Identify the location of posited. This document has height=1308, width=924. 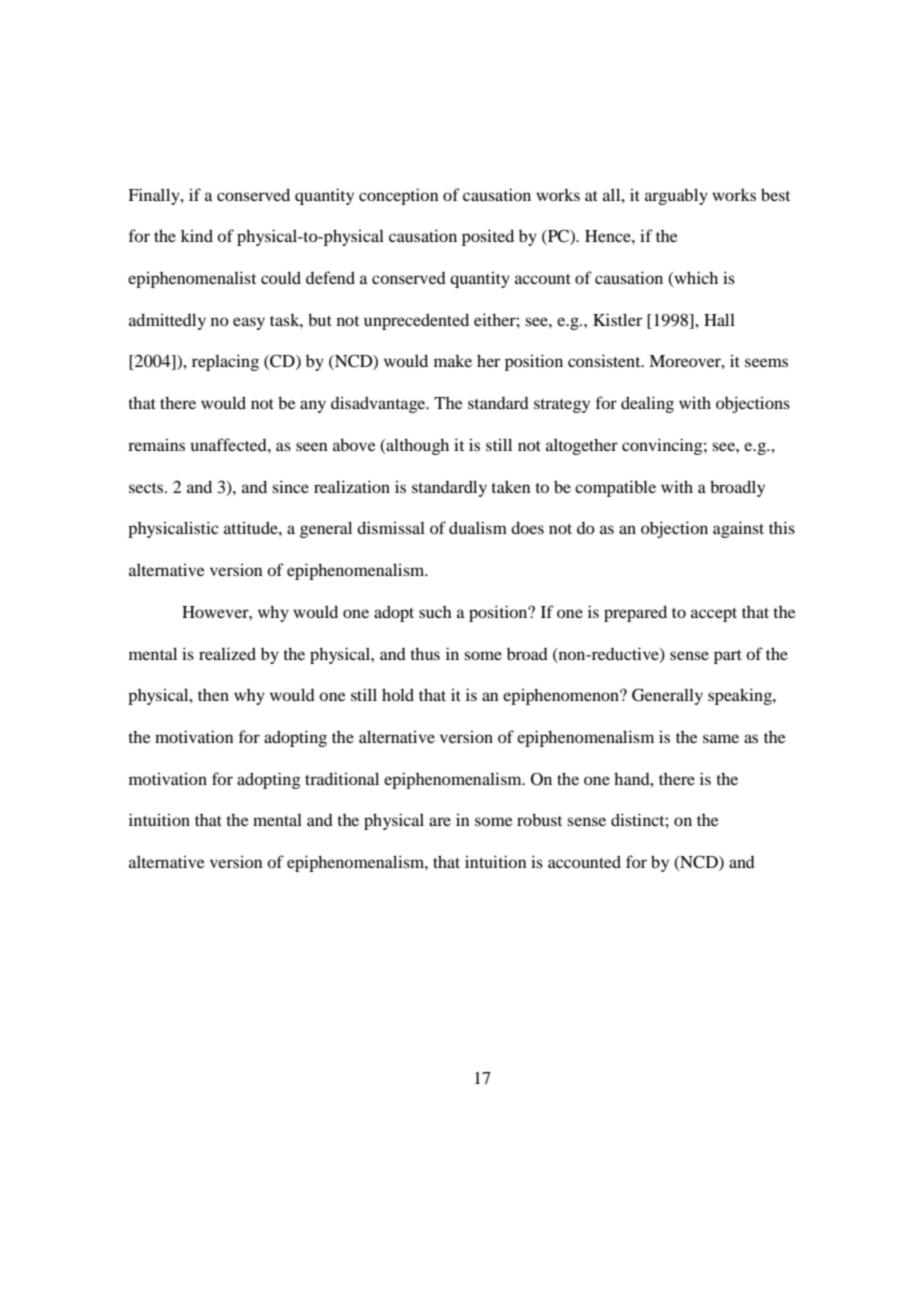
(488, 237).
